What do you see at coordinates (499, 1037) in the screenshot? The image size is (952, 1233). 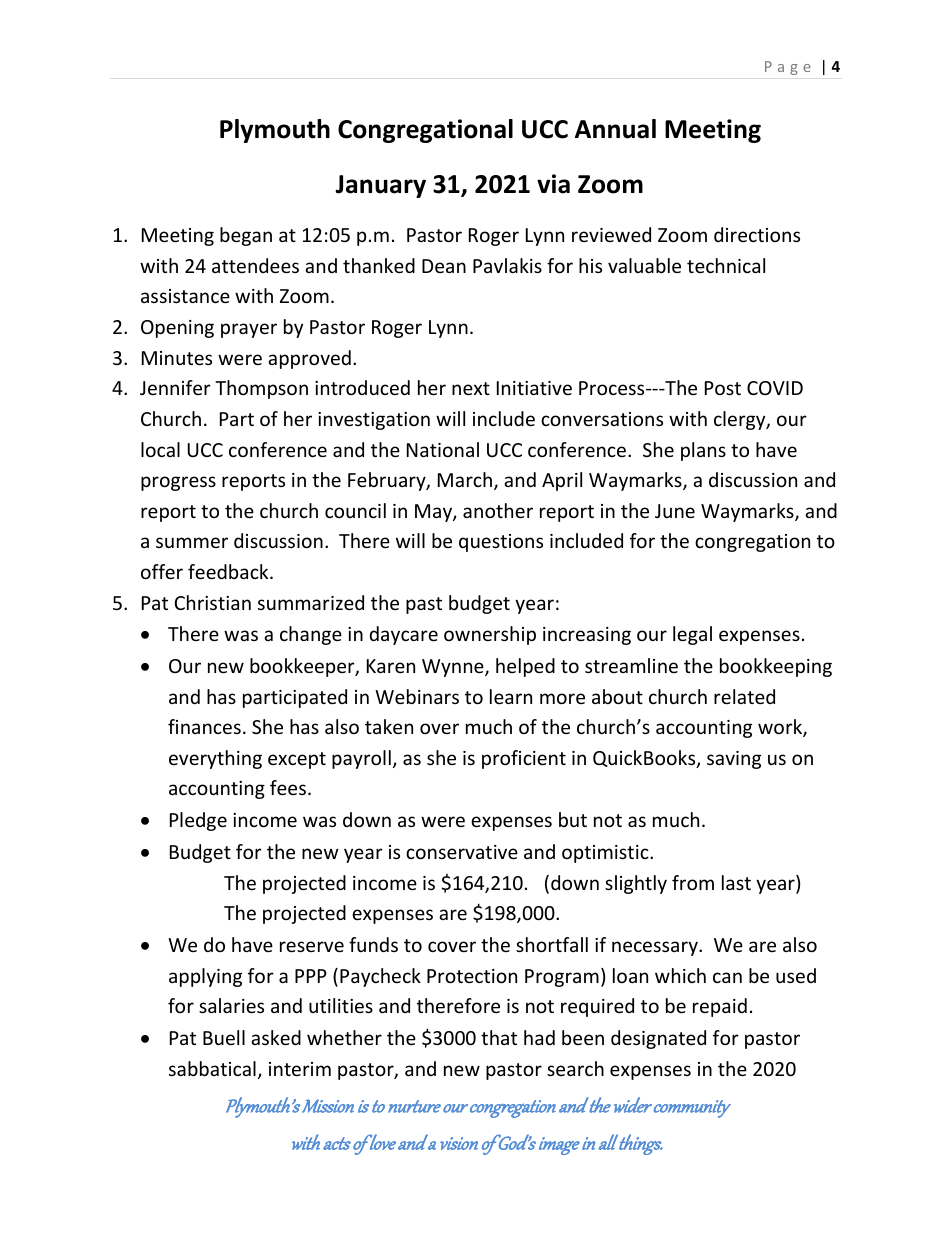 I see `that` at bounding box center [499, 1037].
